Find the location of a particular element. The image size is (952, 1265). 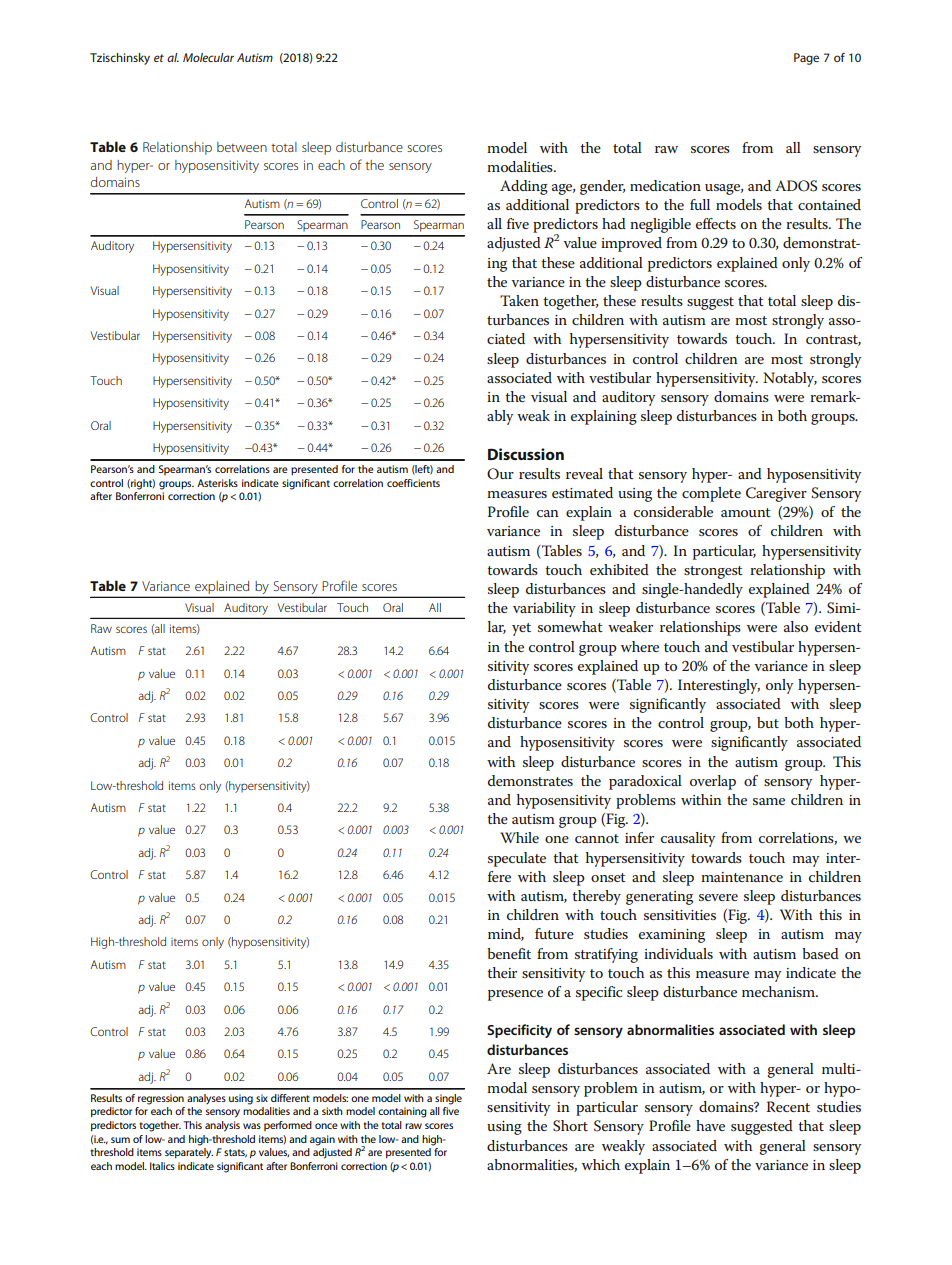

have is located at coordinates (710, 1125).
